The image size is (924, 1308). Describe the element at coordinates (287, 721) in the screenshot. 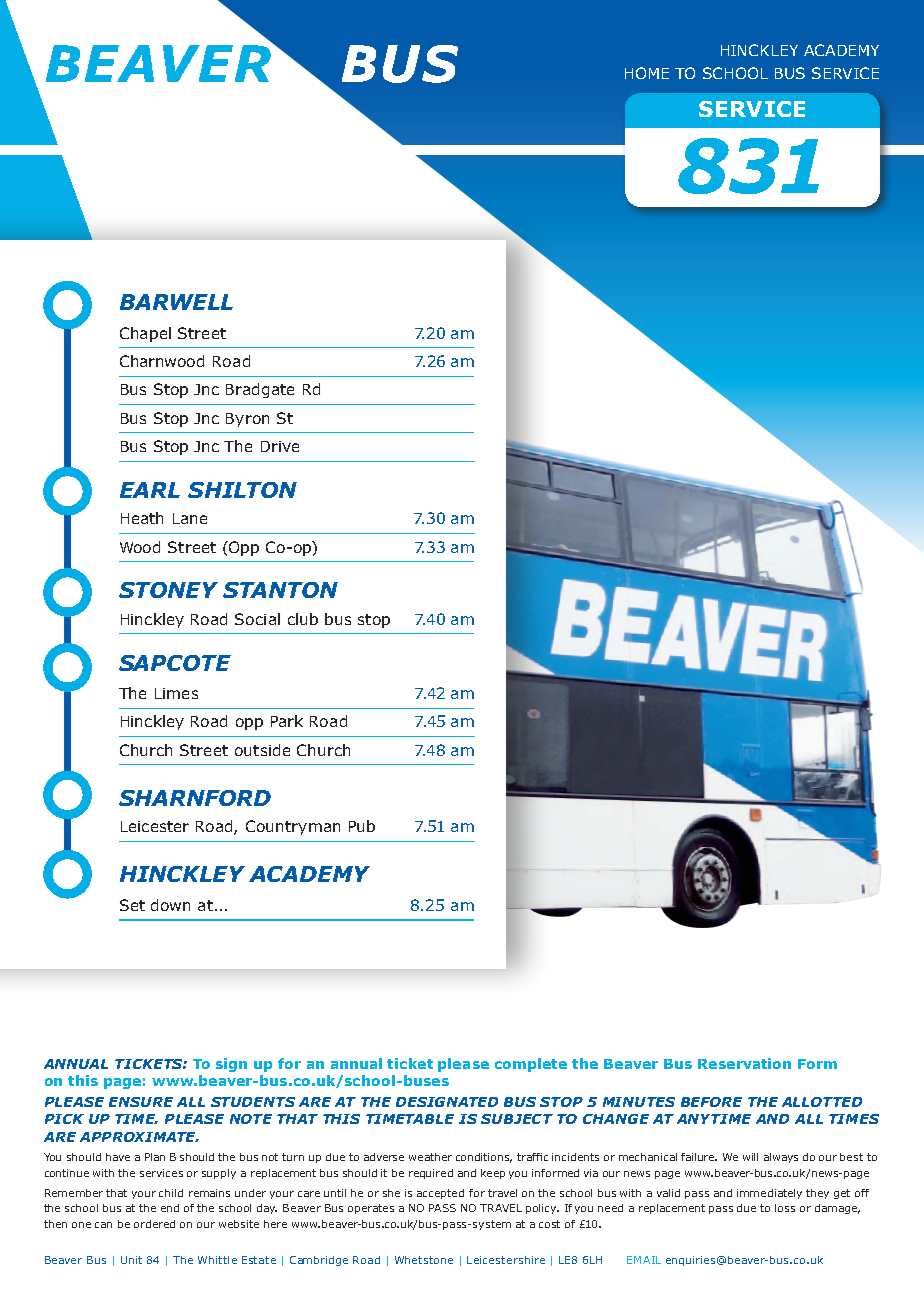

I see `Park` at that location.
